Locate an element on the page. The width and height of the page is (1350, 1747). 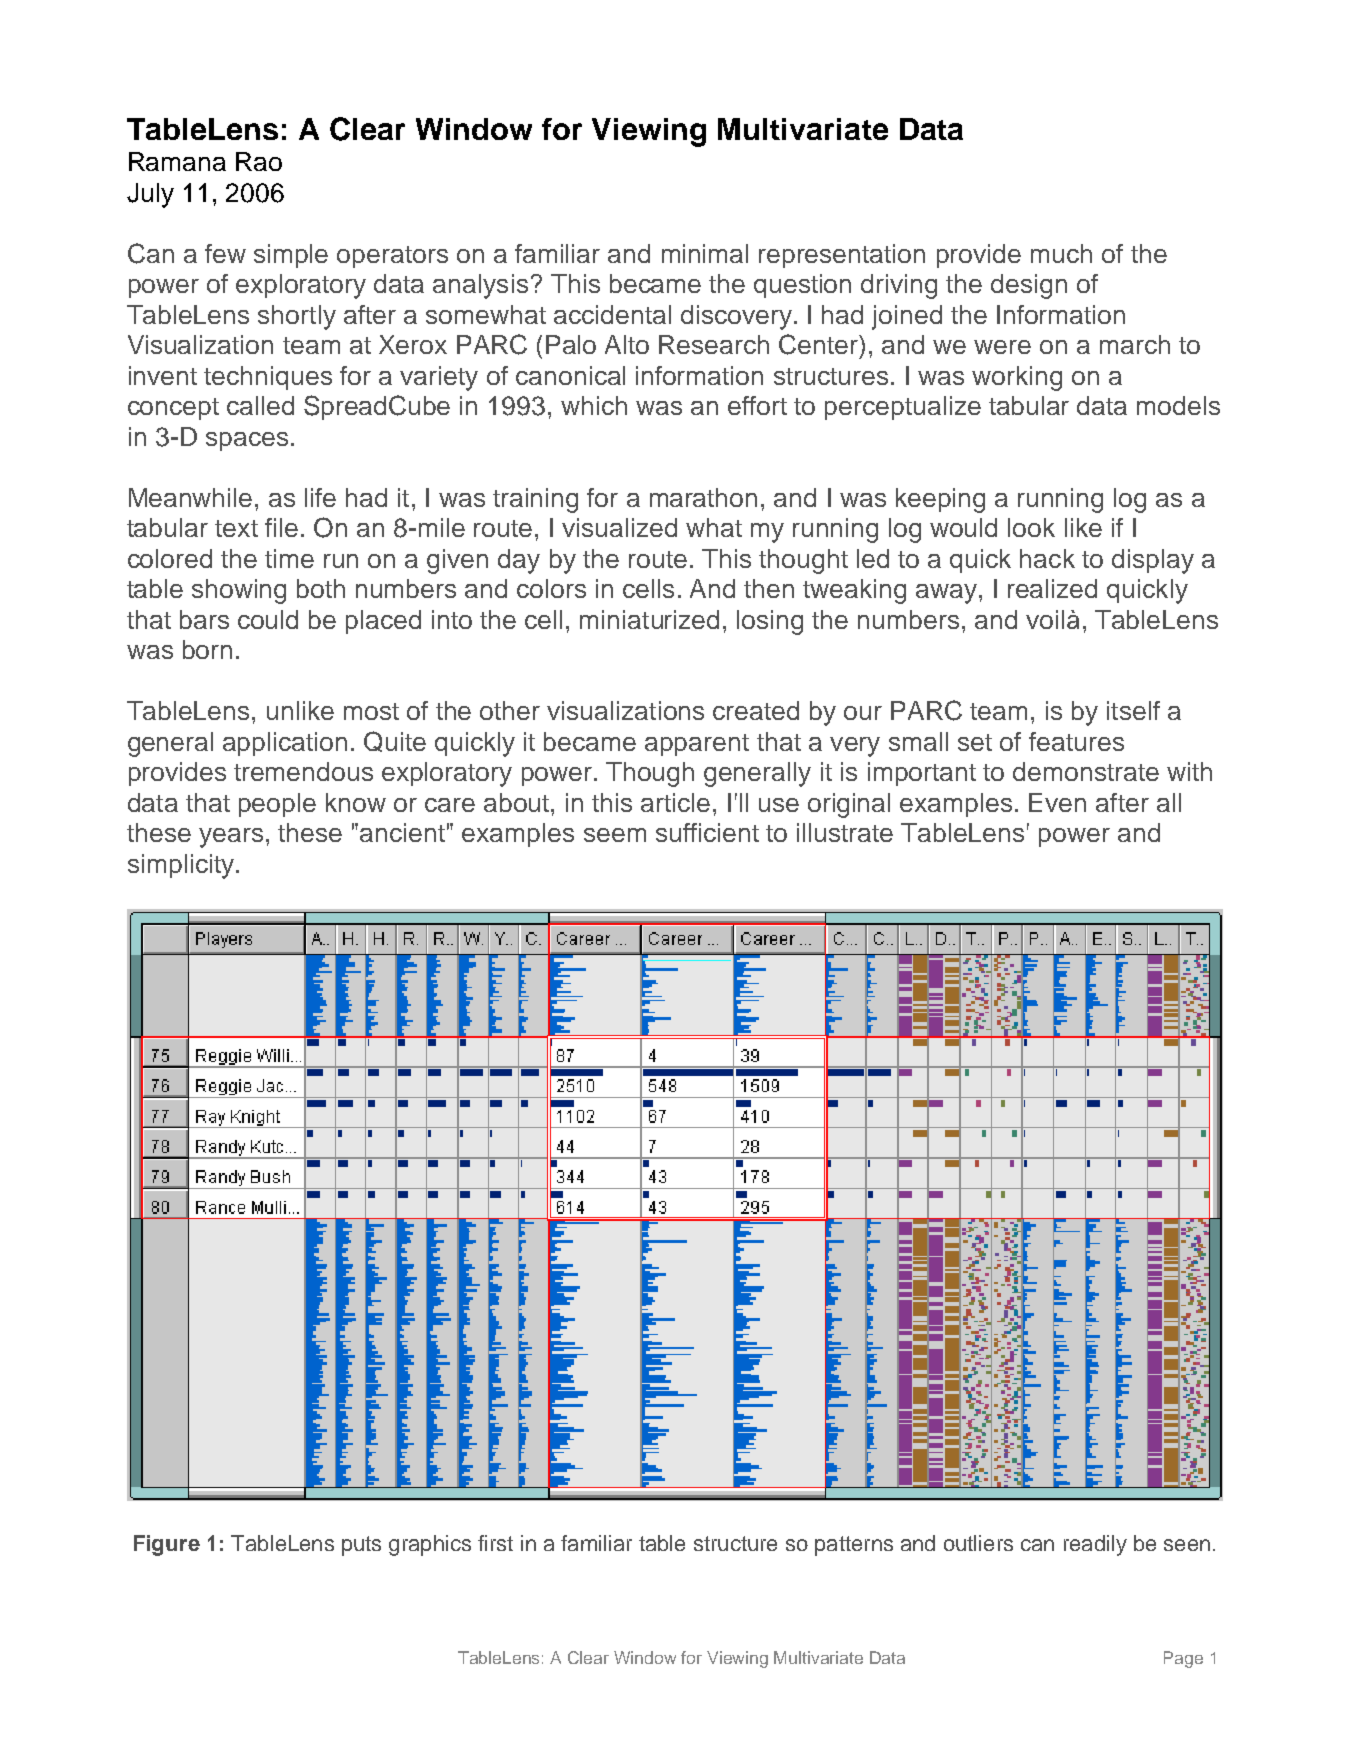
miniaturized is located at coordinates (649, 619).
